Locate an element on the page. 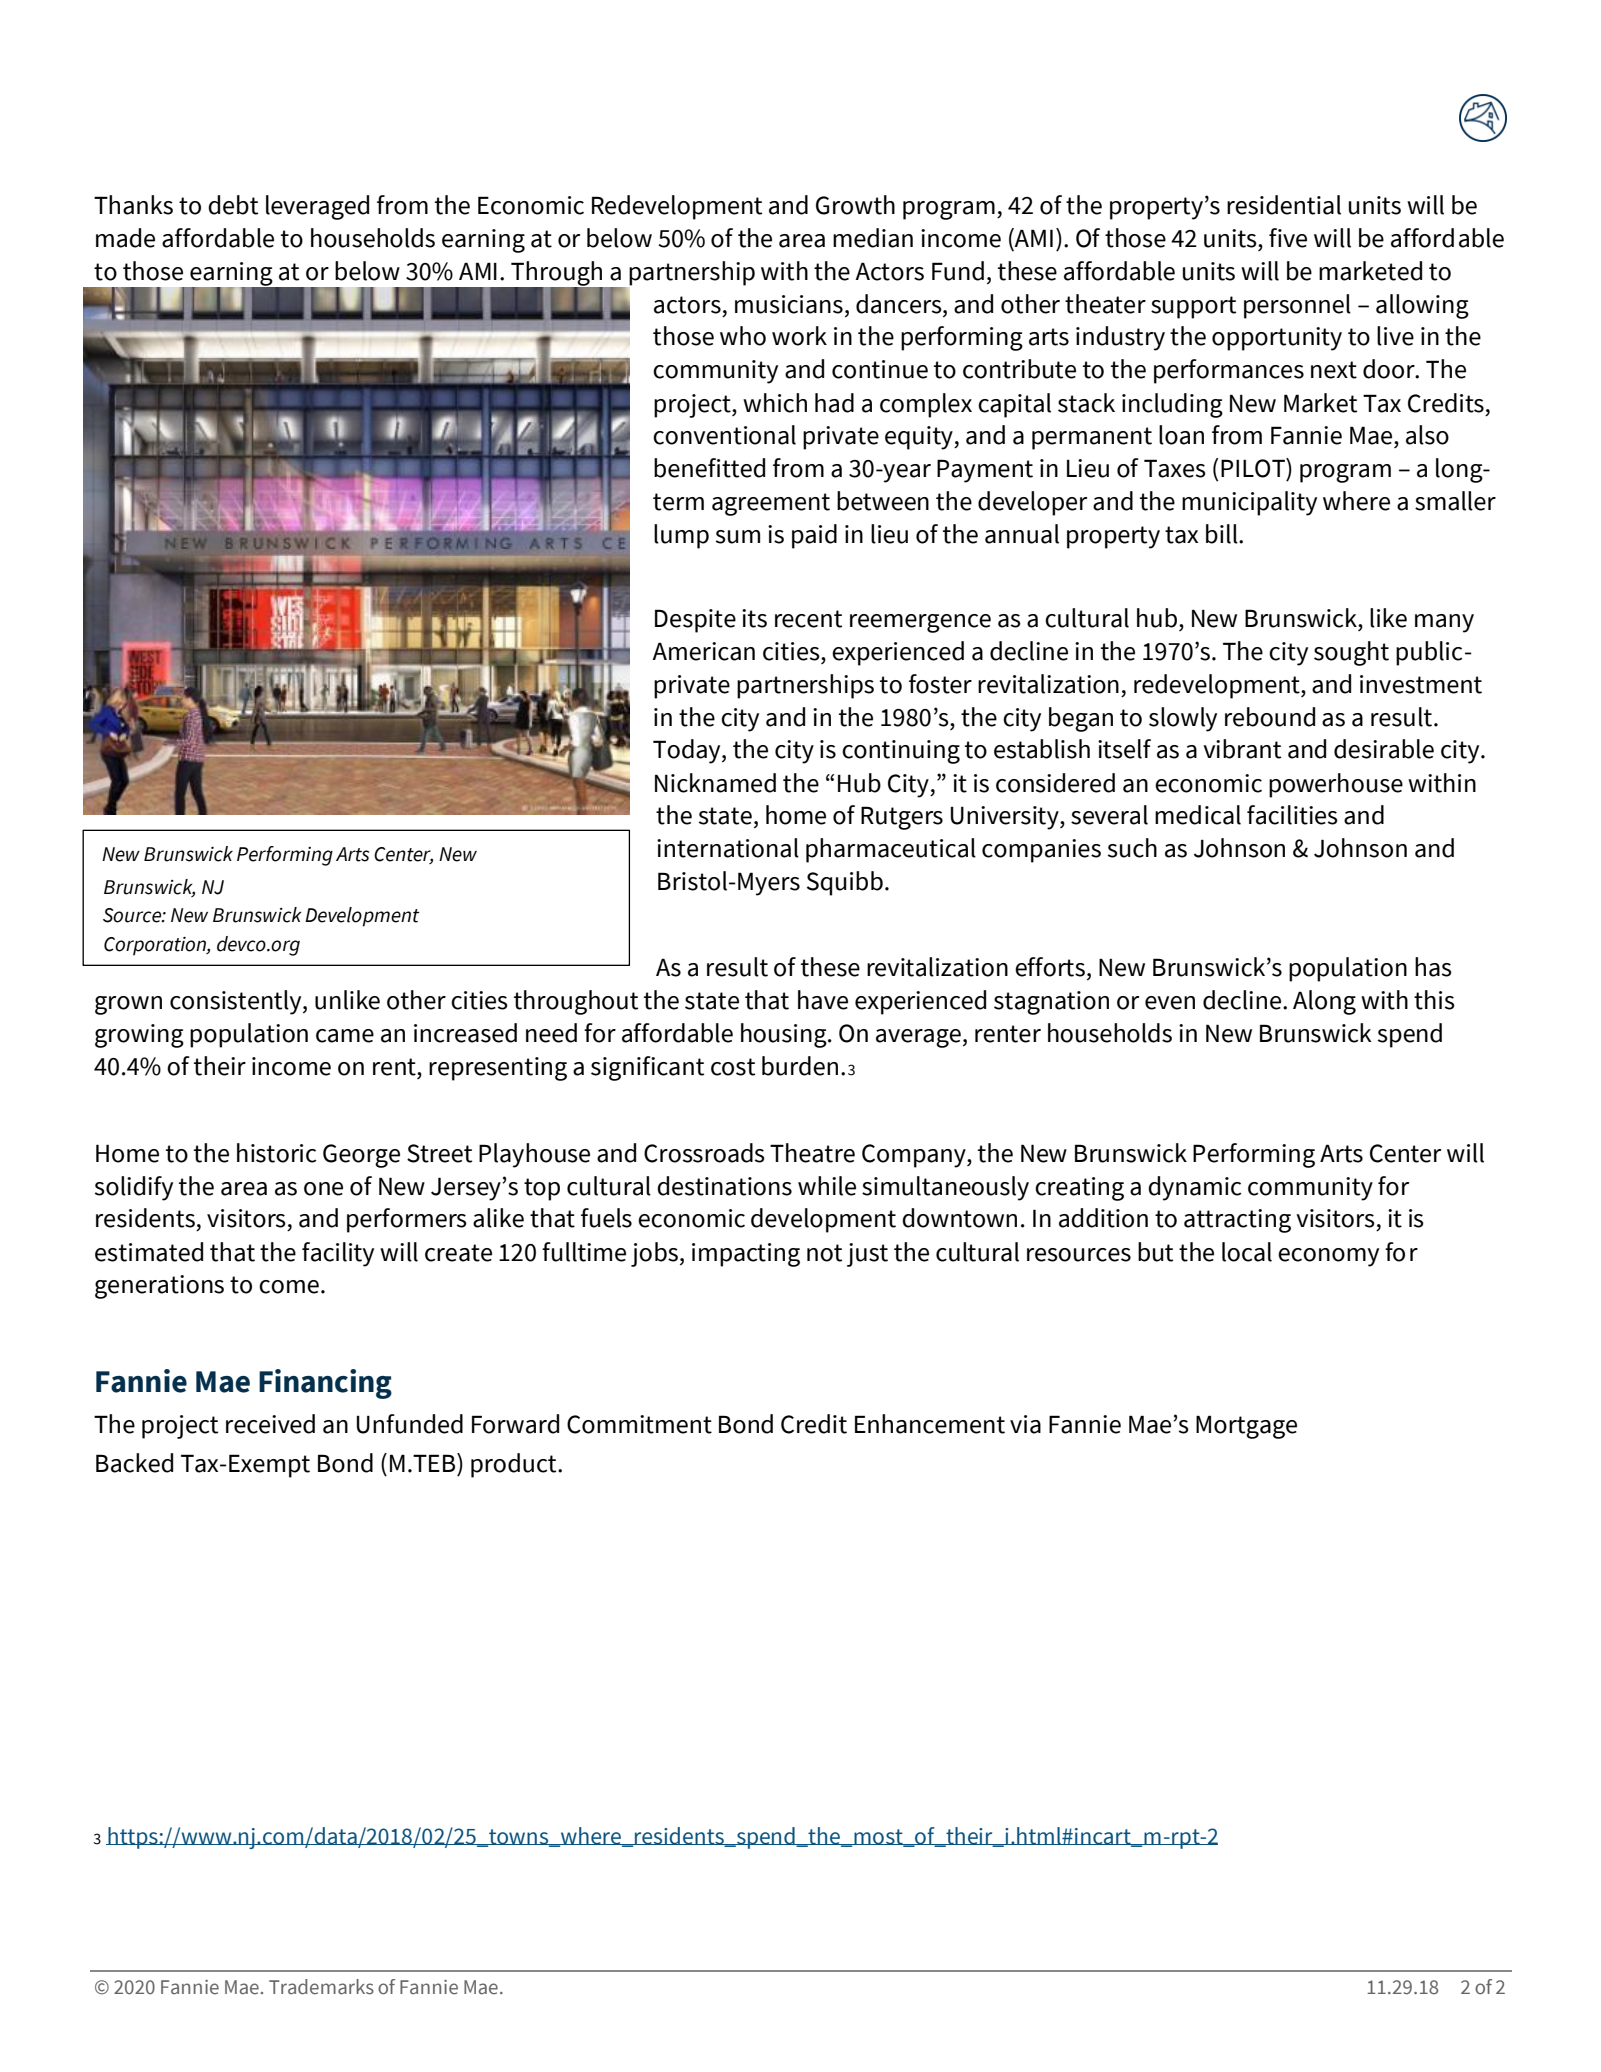 This image has height=2072, width=1601. Mortgage is located at coordinates (1246, 1427).
